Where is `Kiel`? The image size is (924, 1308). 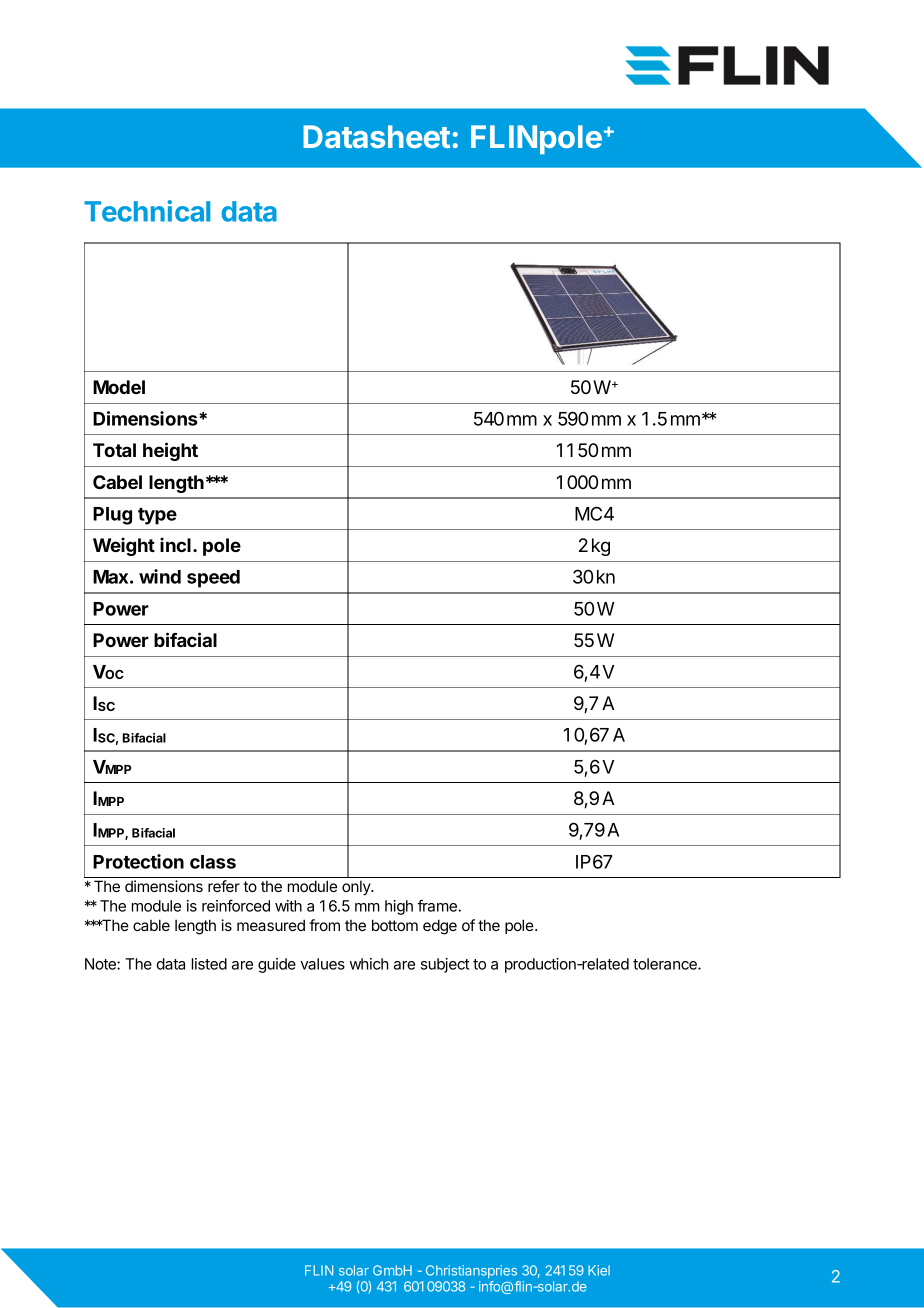
Kiel is located at coordinates (599, 1270).
